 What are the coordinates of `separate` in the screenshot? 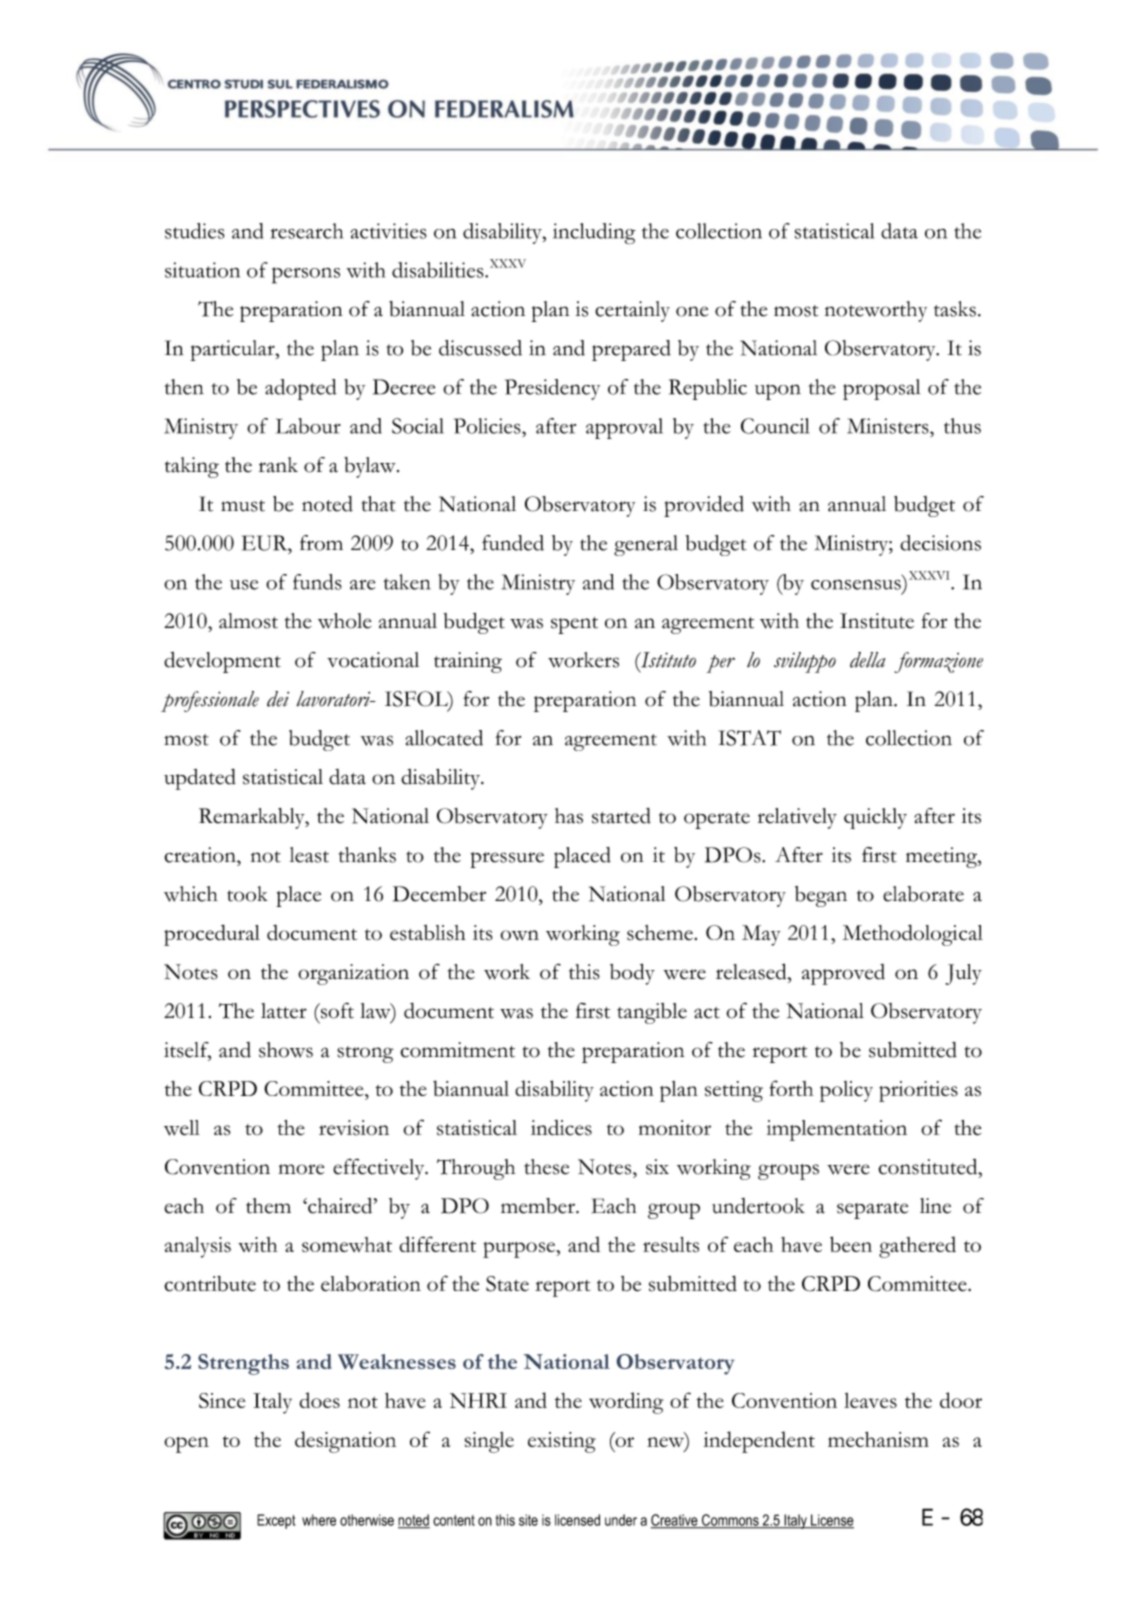 It's located at (872, 1210).
